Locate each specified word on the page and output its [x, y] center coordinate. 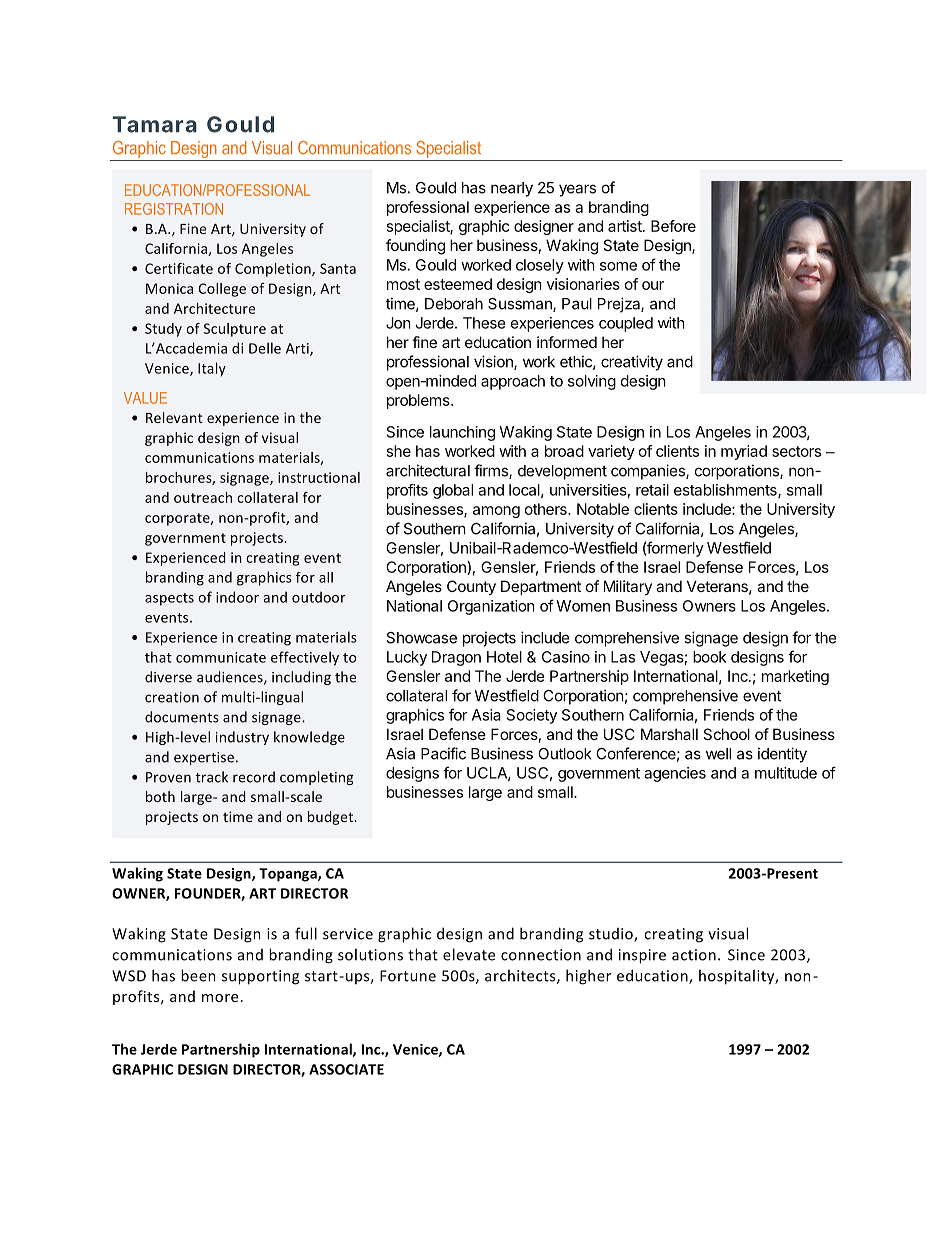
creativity [632, 363]
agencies [675, 774]
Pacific [443, 753]
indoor [237, 597]
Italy [212, 369]
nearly [512, 189]
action [694, 955]
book [709, 657]
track [212, 777]
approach [513, 382]
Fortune [408, 976]
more [220, 998]
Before [673, 226]
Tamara [155, 124]
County [471, 587]
